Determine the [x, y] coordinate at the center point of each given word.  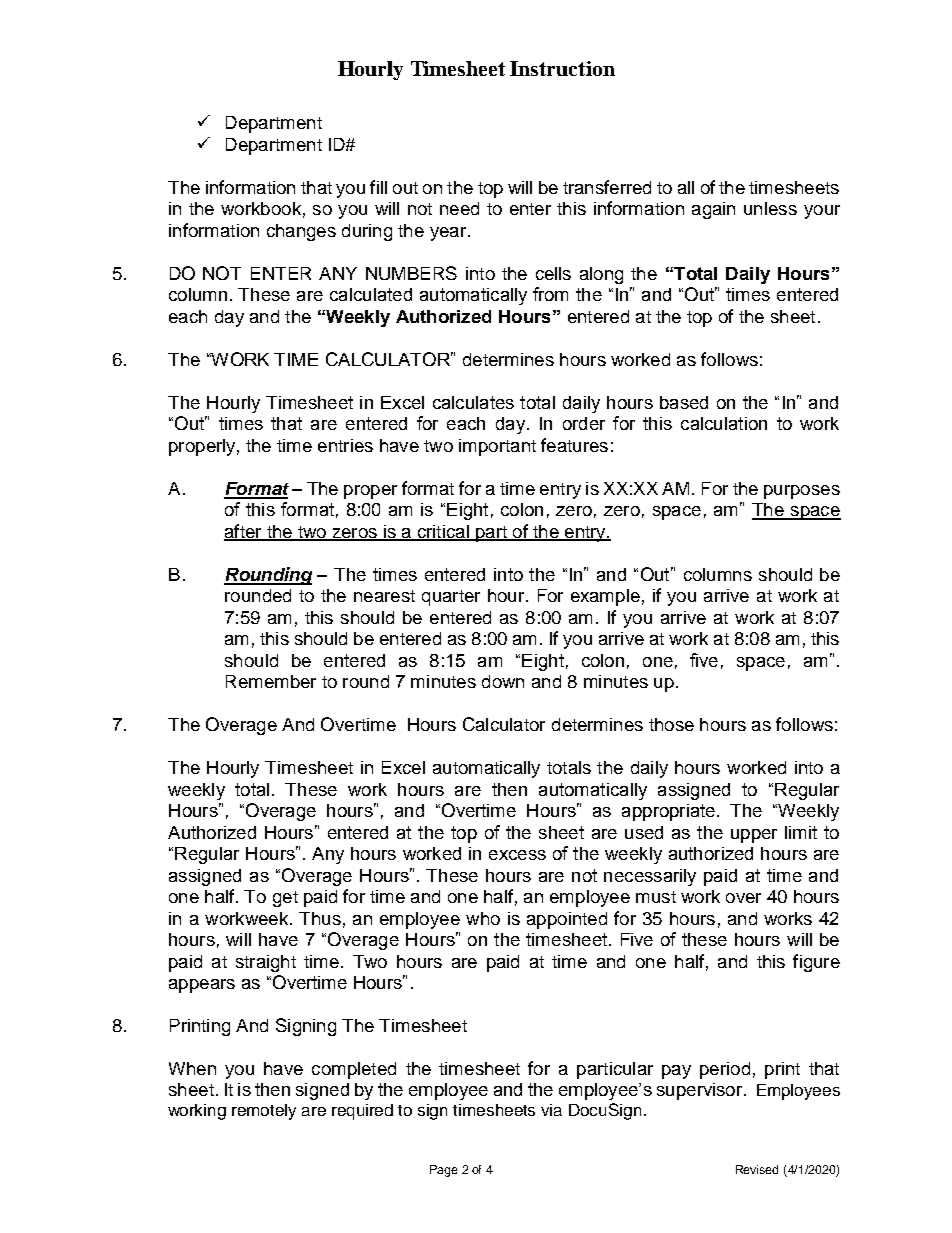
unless [770, 208]
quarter [451, 598]
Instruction [562, 68]
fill [378, 187]
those [671, 724]
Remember [271, 681]
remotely [264, 1112]
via [551, 1110]
